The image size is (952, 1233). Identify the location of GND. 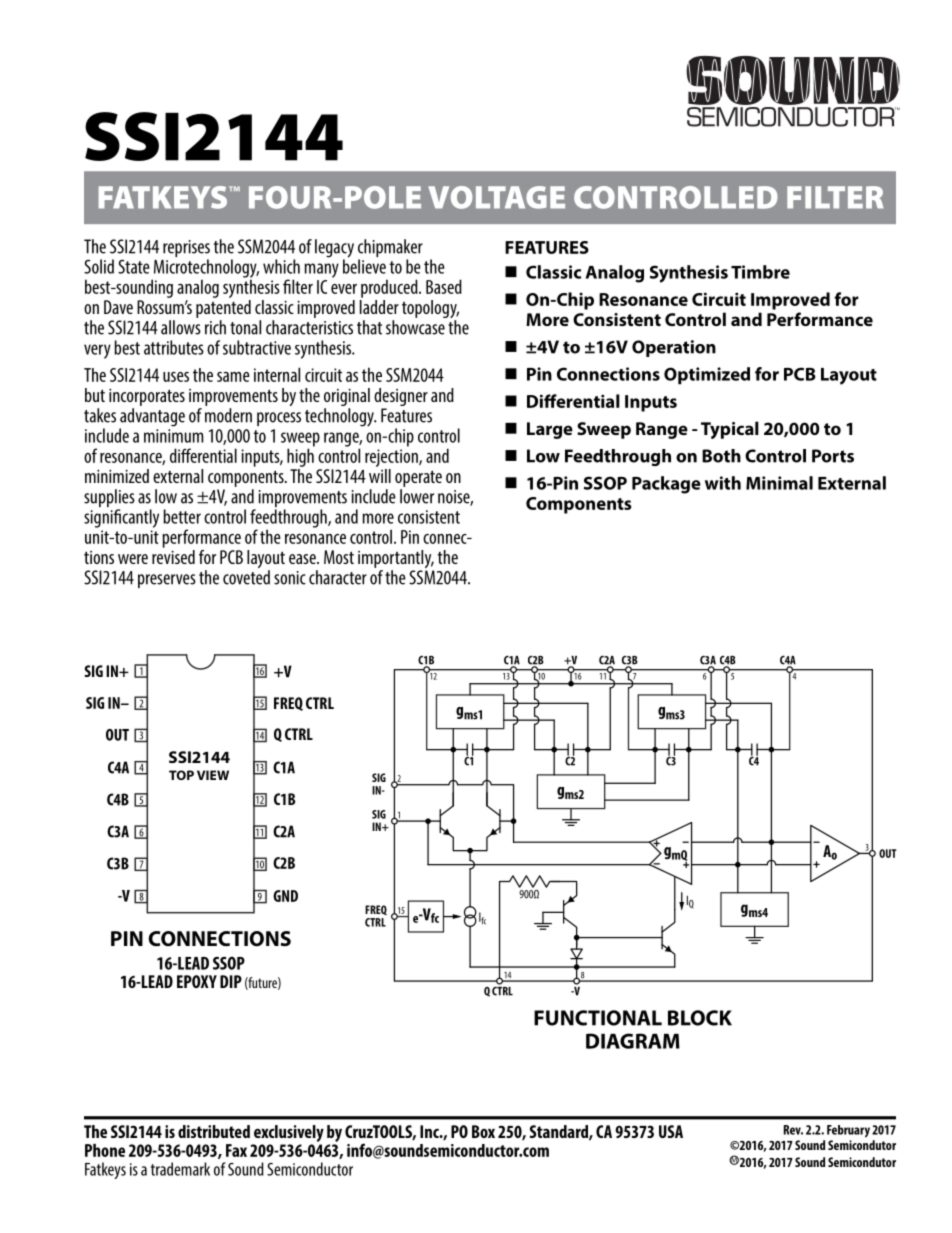
(285, 896).
